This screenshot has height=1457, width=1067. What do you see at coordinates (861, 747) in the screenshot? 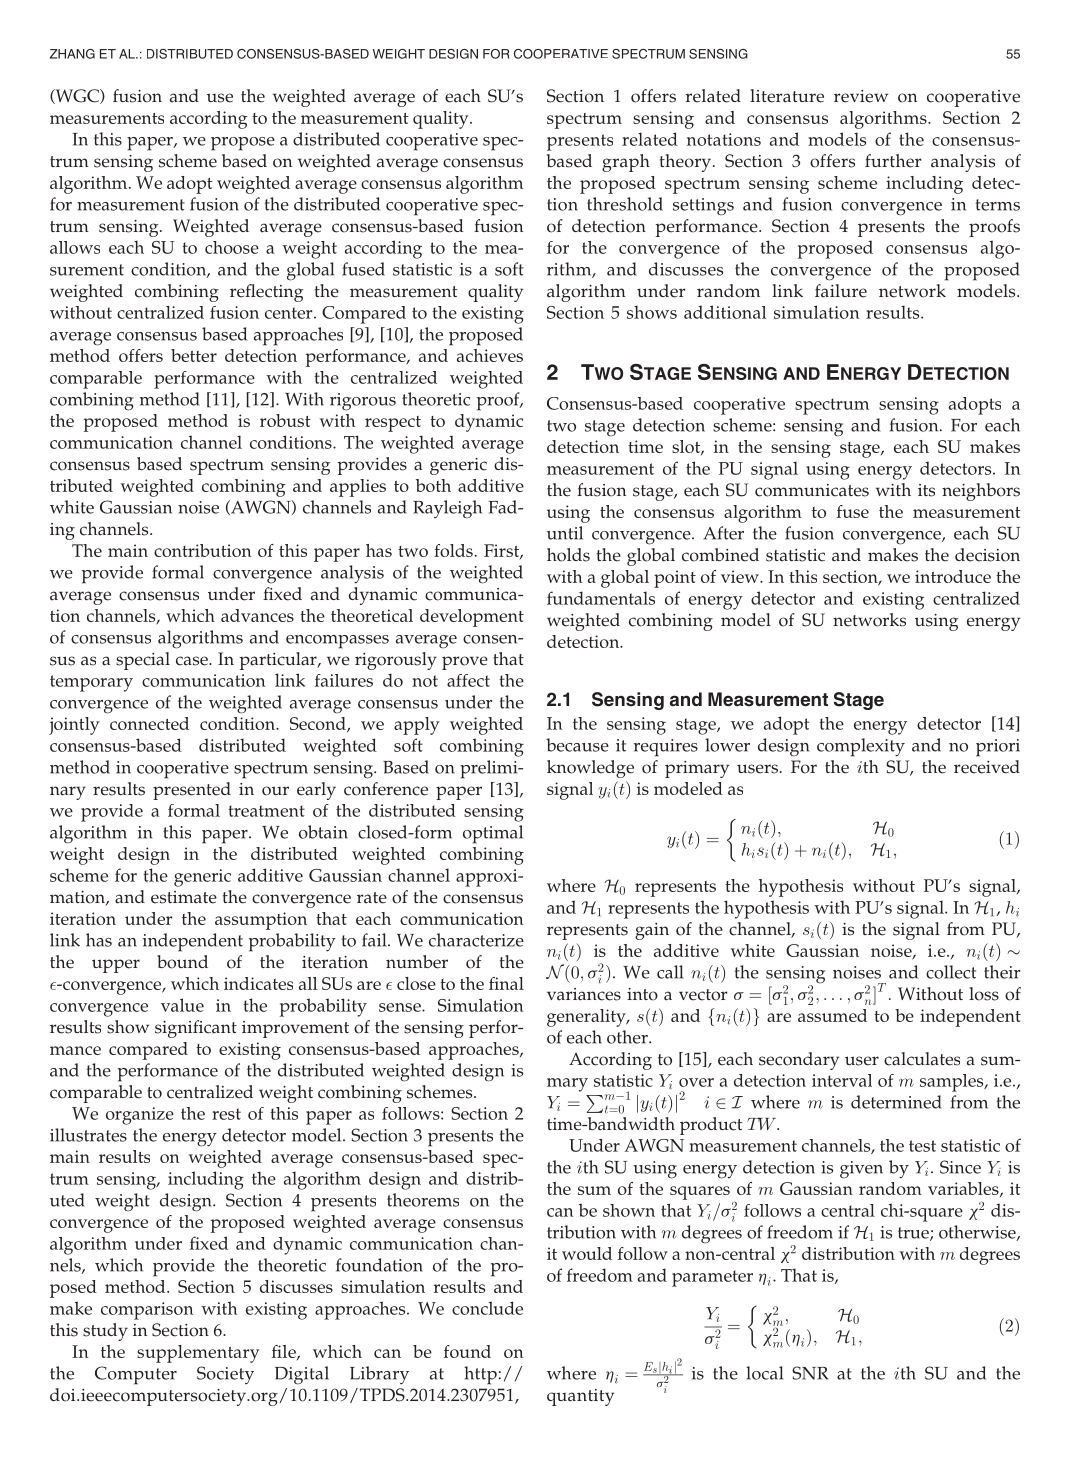
I see `complexity` at bounding box center [861, 747].
